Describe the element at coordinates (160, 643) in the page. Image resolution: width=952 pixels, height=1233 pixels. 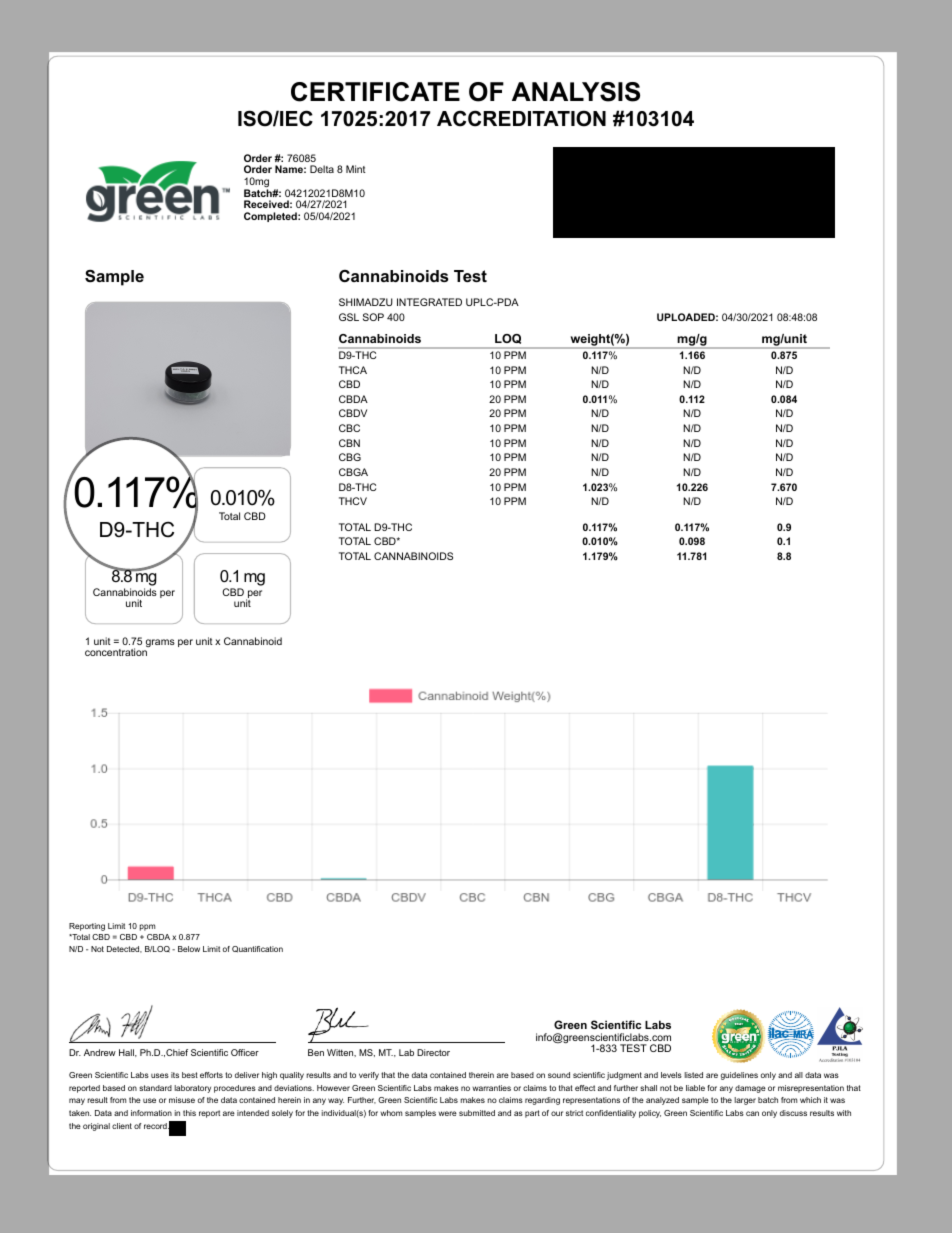
I see `grams` at that location.
